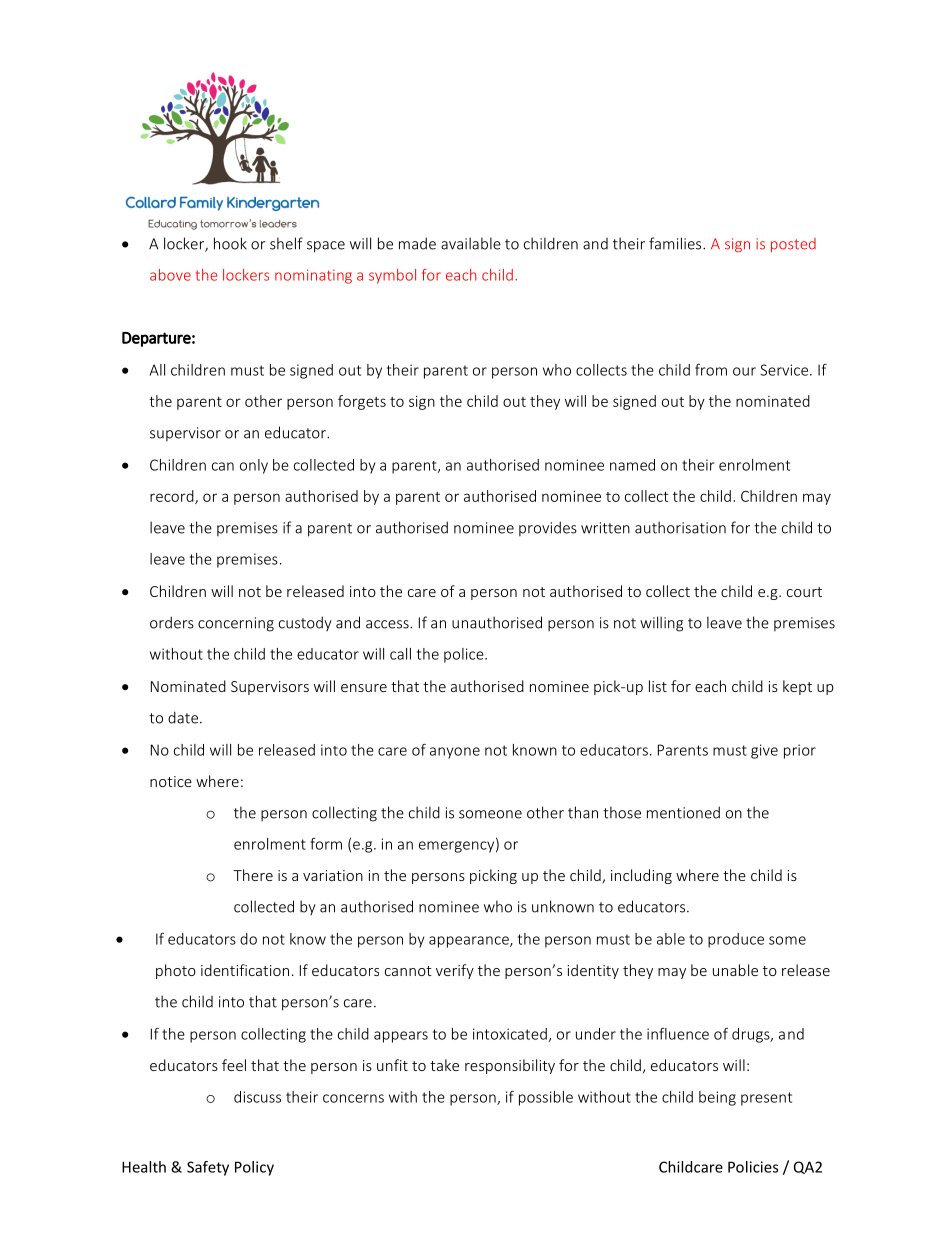 The width and height of the image is (952, 1233). Describe the element at coordinates (230, 243) in the image. I see `hook` at that location.
